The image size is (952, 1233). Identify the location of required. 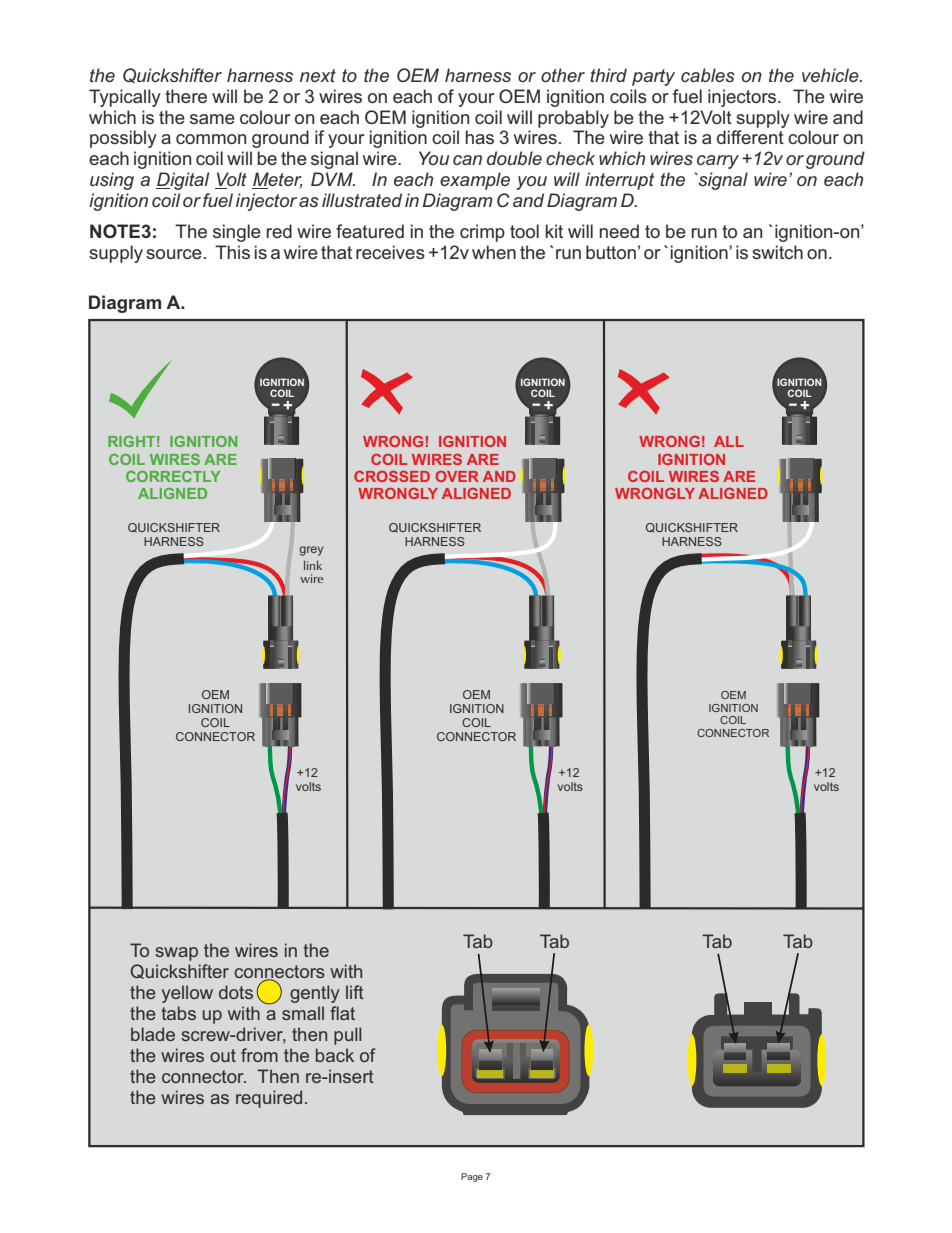
(269, 1099).
